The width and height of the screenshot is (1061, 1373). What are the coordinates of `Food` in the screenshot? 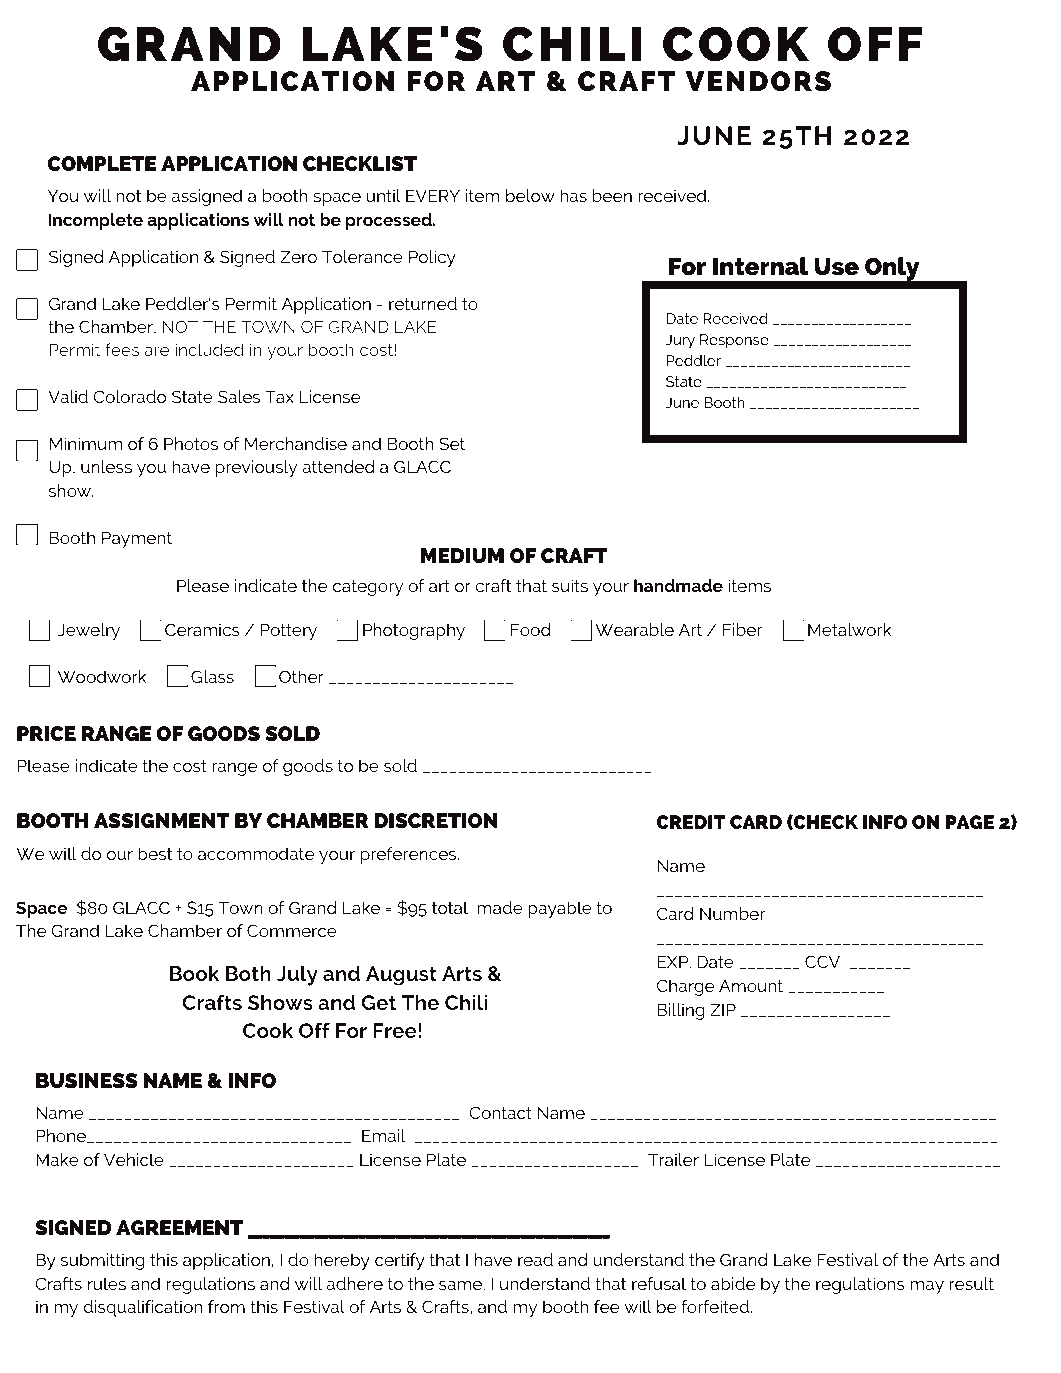 It's located at (531, 629).
